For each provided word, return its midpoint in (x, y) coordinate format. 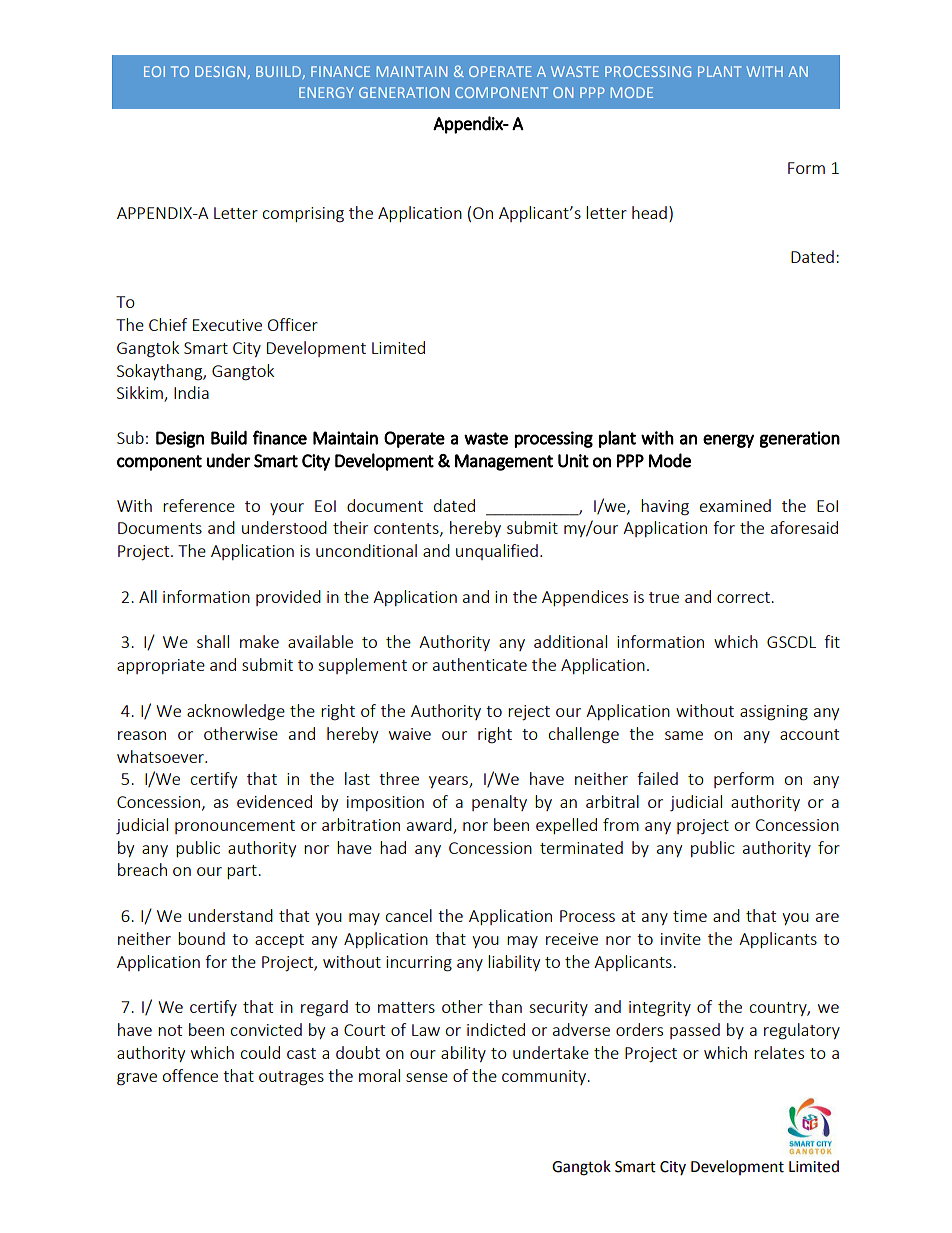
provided (288, 598)
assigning (774, 713)
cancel (408, 915)
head (649, 212)
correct (744, 597)
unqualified (497, 552)
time (690, 916)
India (191, 392)
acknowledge (236, 712)
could (260, 1052)
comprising (303, 215)
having (665, 507)
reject (529, 713)
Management (504, 462)
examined (735, 505)
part (243, 872)
